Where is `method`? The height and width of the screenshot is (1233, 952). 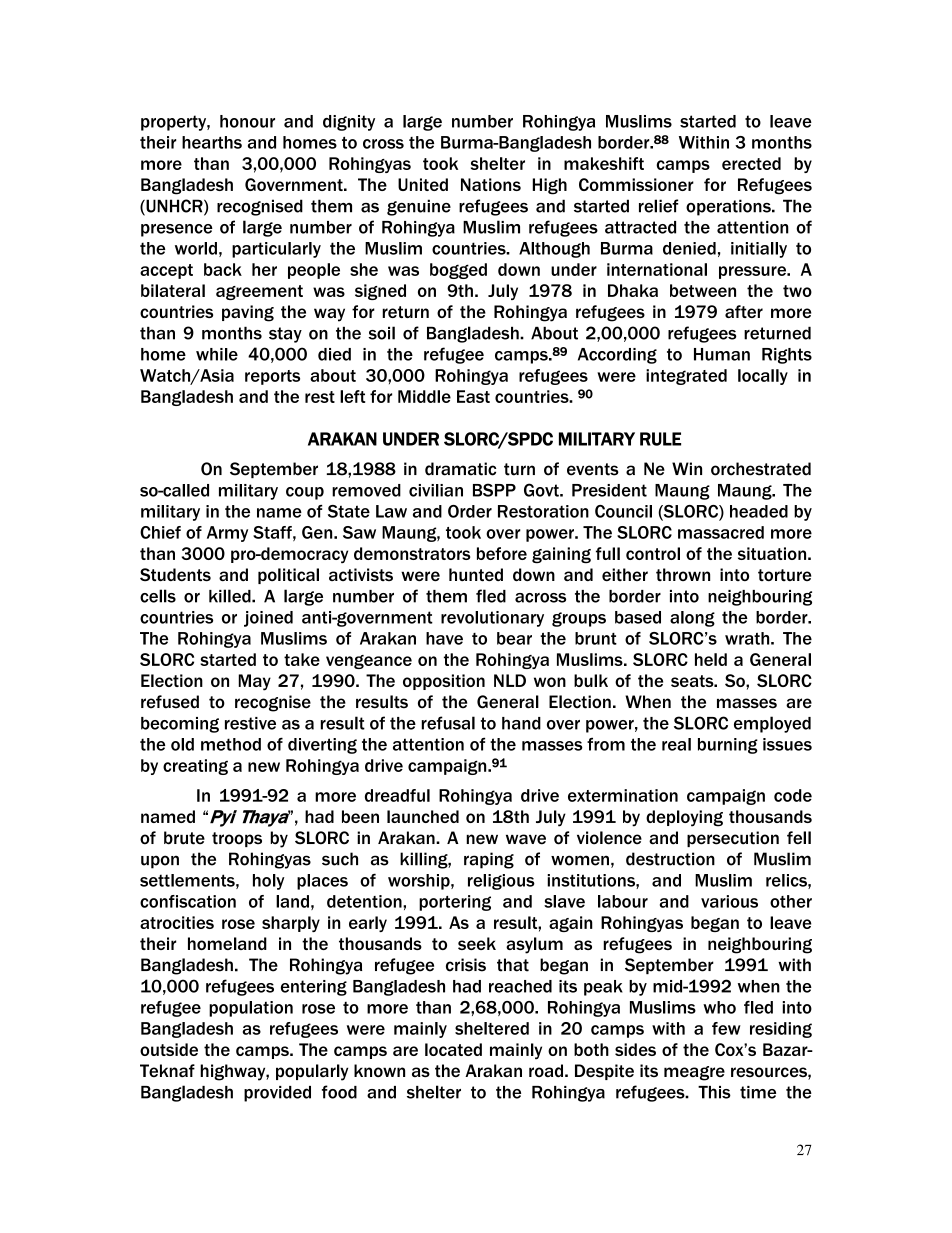 method is located at coordinates (231, 744).
